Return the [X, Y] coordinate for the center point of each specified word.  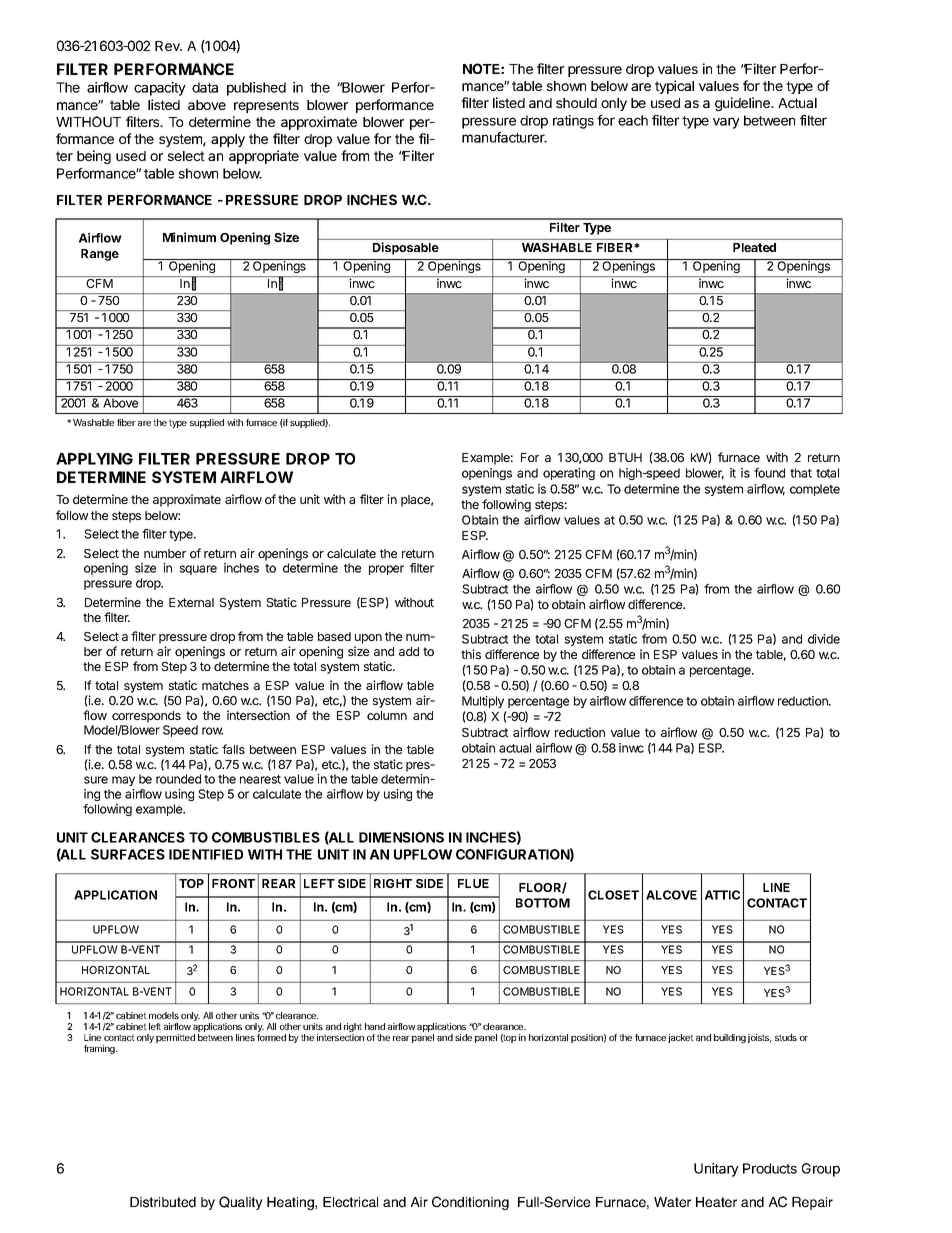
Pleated [754, 247]
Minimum [189, 237]
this [471, 654]
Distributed [163, 1202]
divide [824, 639]
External [191, 602]
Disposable [406, 248]
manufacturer [504, 137]
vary [726, 123]
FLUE [473, 883]
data [205, 87]
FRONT [233, 883]
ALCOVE [671, 895]
